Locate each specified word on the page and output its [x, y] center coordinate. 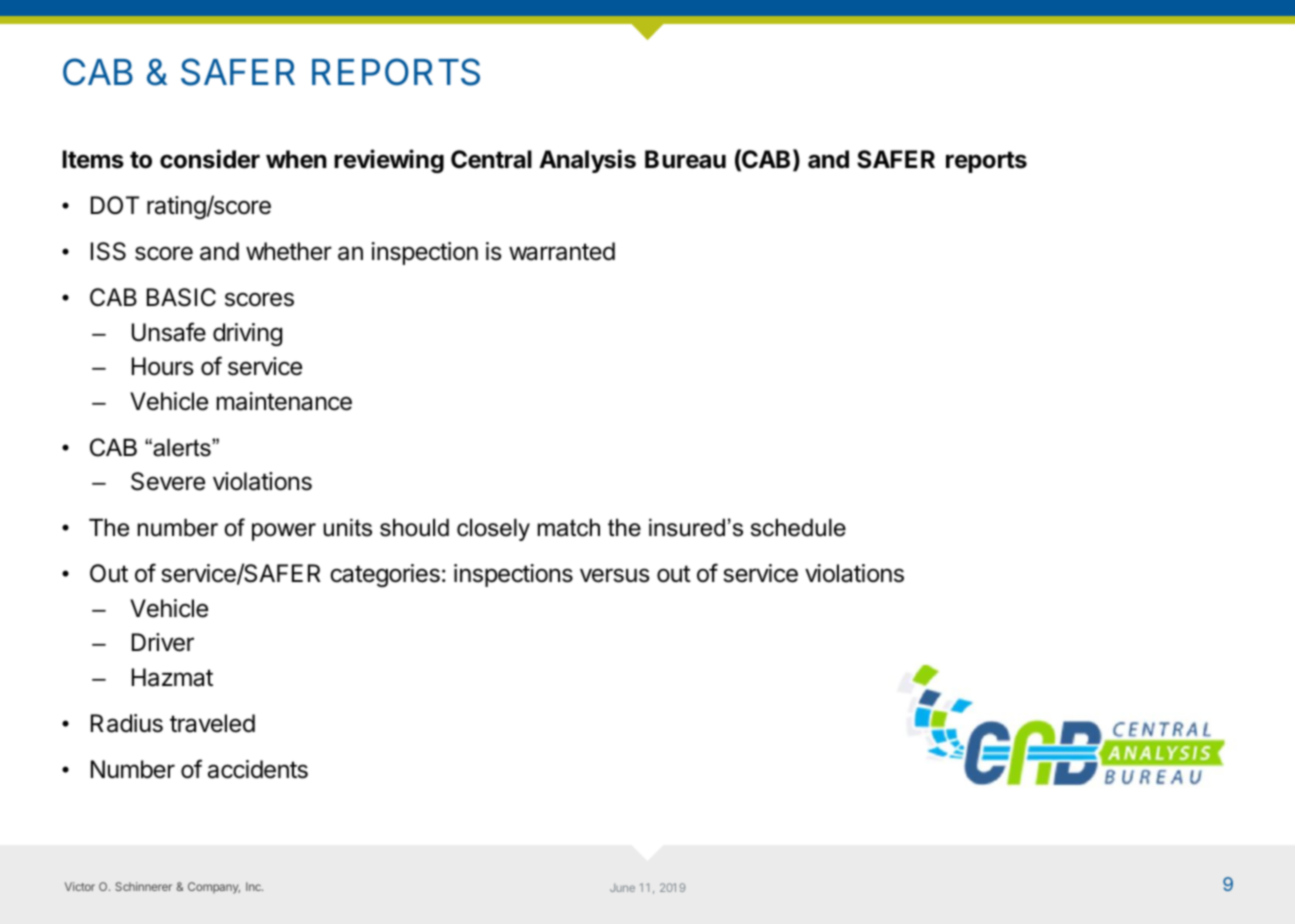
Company [214, 888]
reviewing [389, 161]
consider [210, 159]
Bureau [685, 159]
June [622, 887]
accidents [258, 769]
